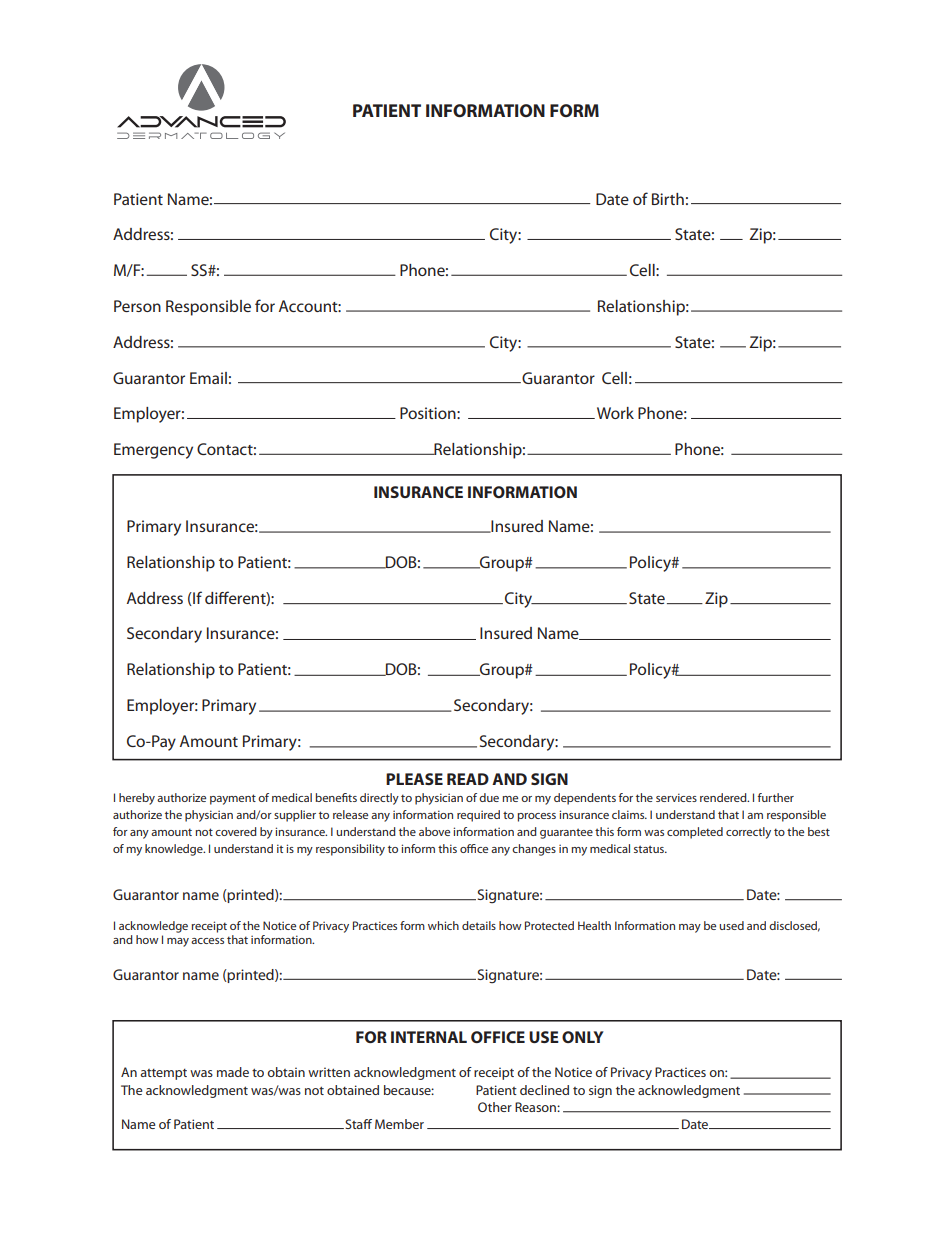 The height and width of the page is (1233, 952). What do you see at coordinates (668, 199) in the page?
I see `Birth` at bounding box center [668, 199].
